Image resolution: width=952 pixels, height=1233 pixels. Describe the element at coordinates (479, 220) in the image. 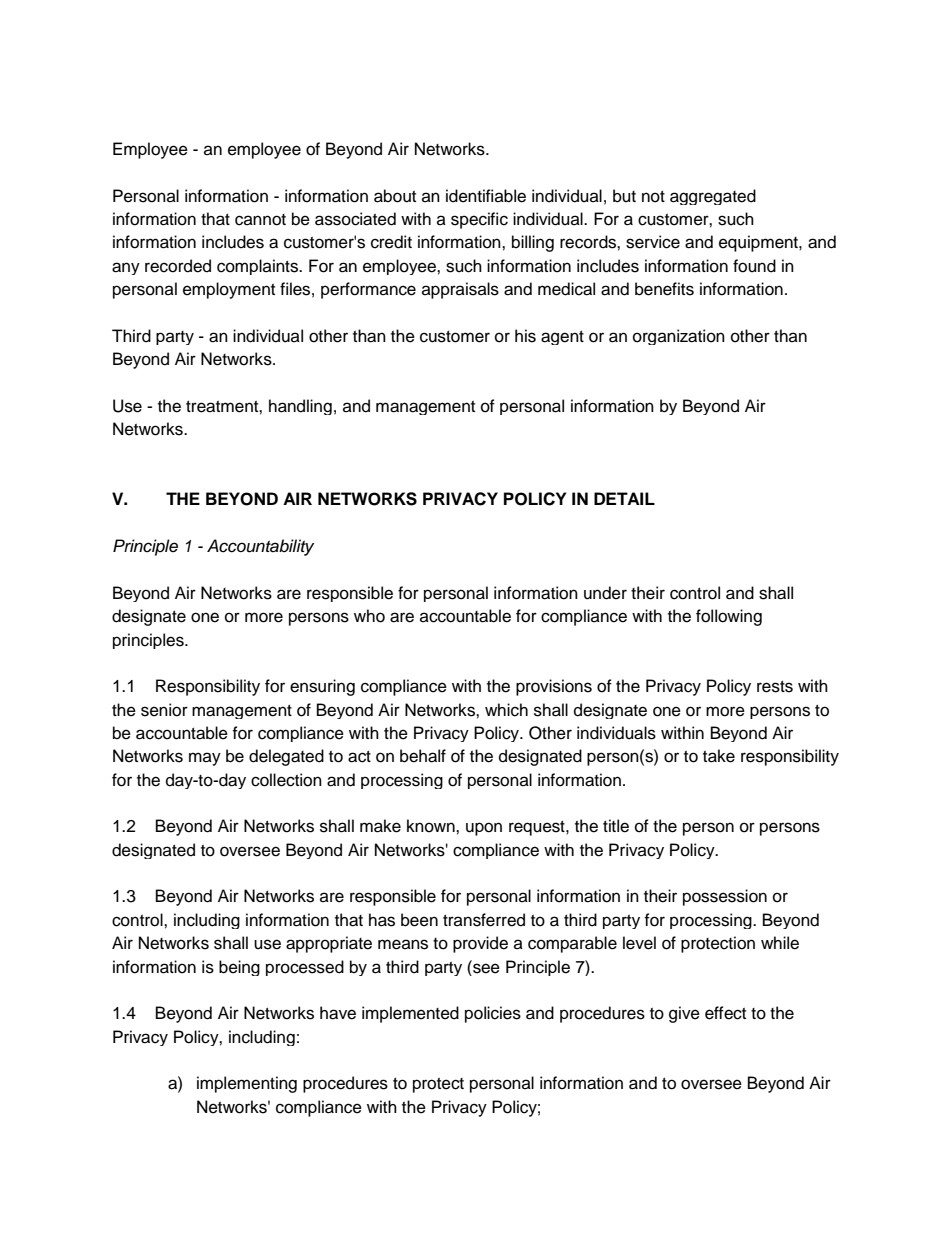

I see `specific` at that location.
